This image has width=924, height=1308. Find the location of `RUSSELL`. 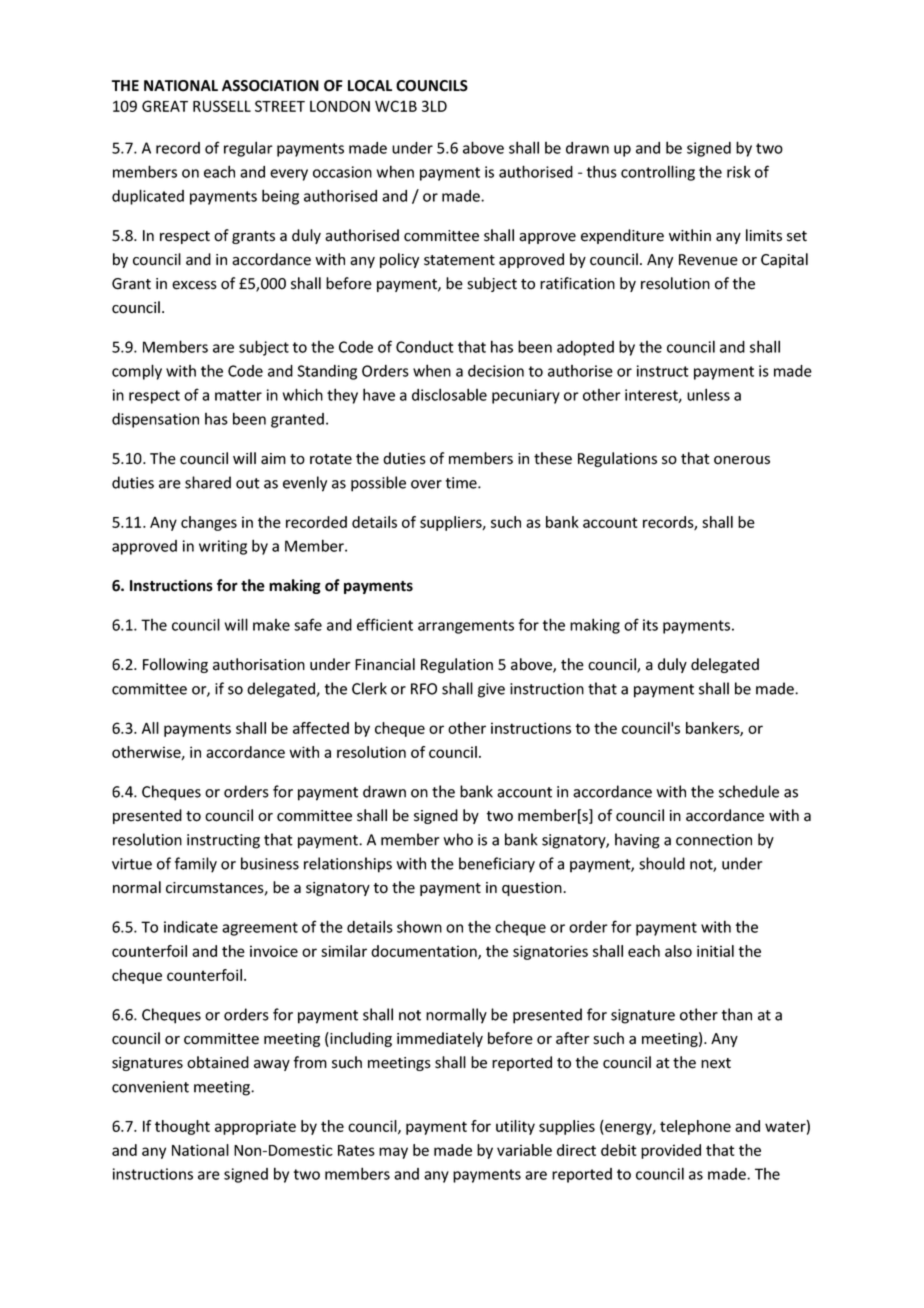

RUSSELL is located at coordinates (222, 106).
